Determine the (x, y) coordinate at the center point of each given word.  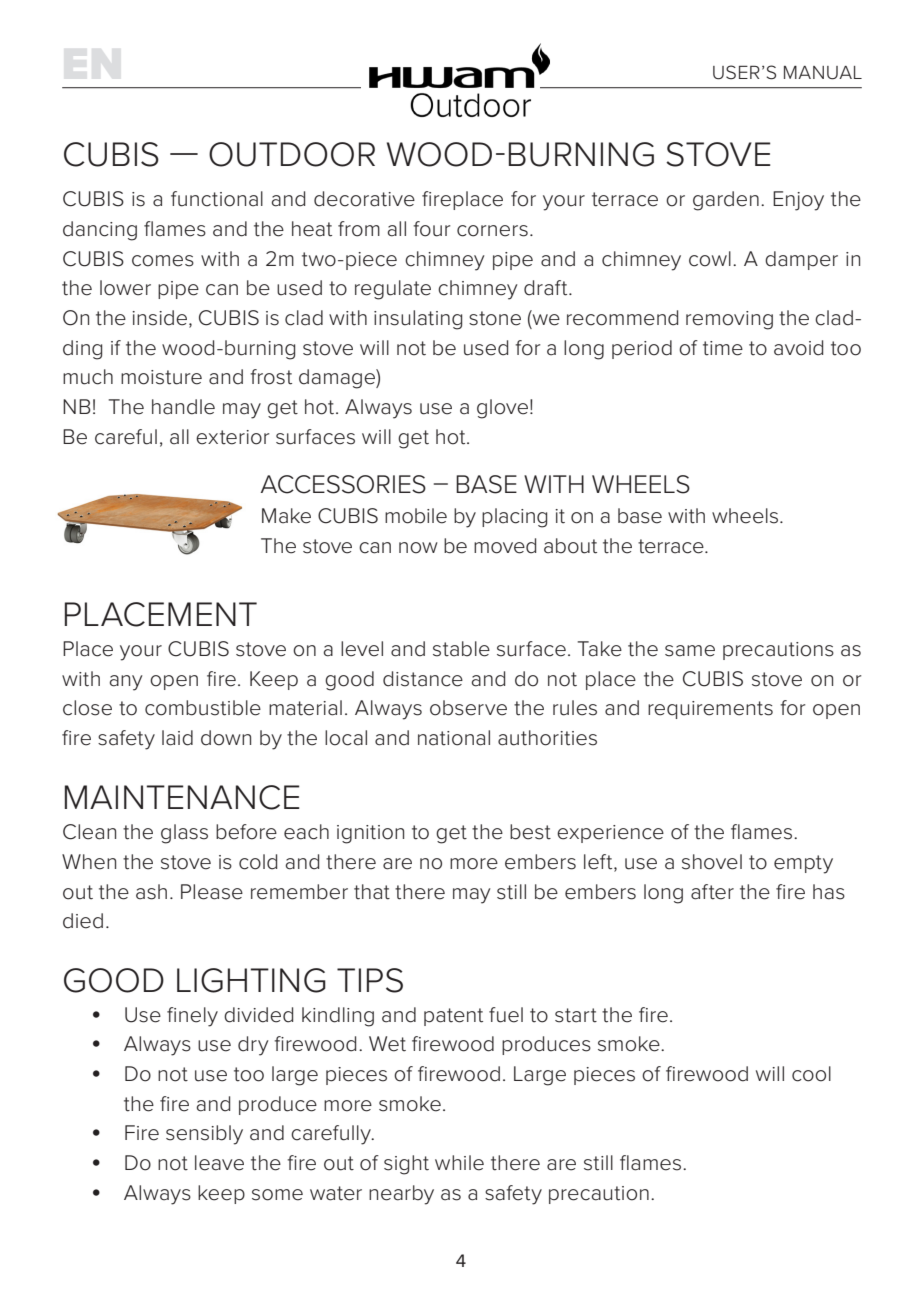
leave (219, 1163)
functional (217, 199)
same (690, 651)
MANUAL (823, 73)
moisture (161, 377)
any (126, 683)
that (372, 892)
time (723, 348)
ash (151, 892)
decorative (364, 199)
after (712, 892)
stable (461, 649)
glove (502, 409)
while (459, 1163)
